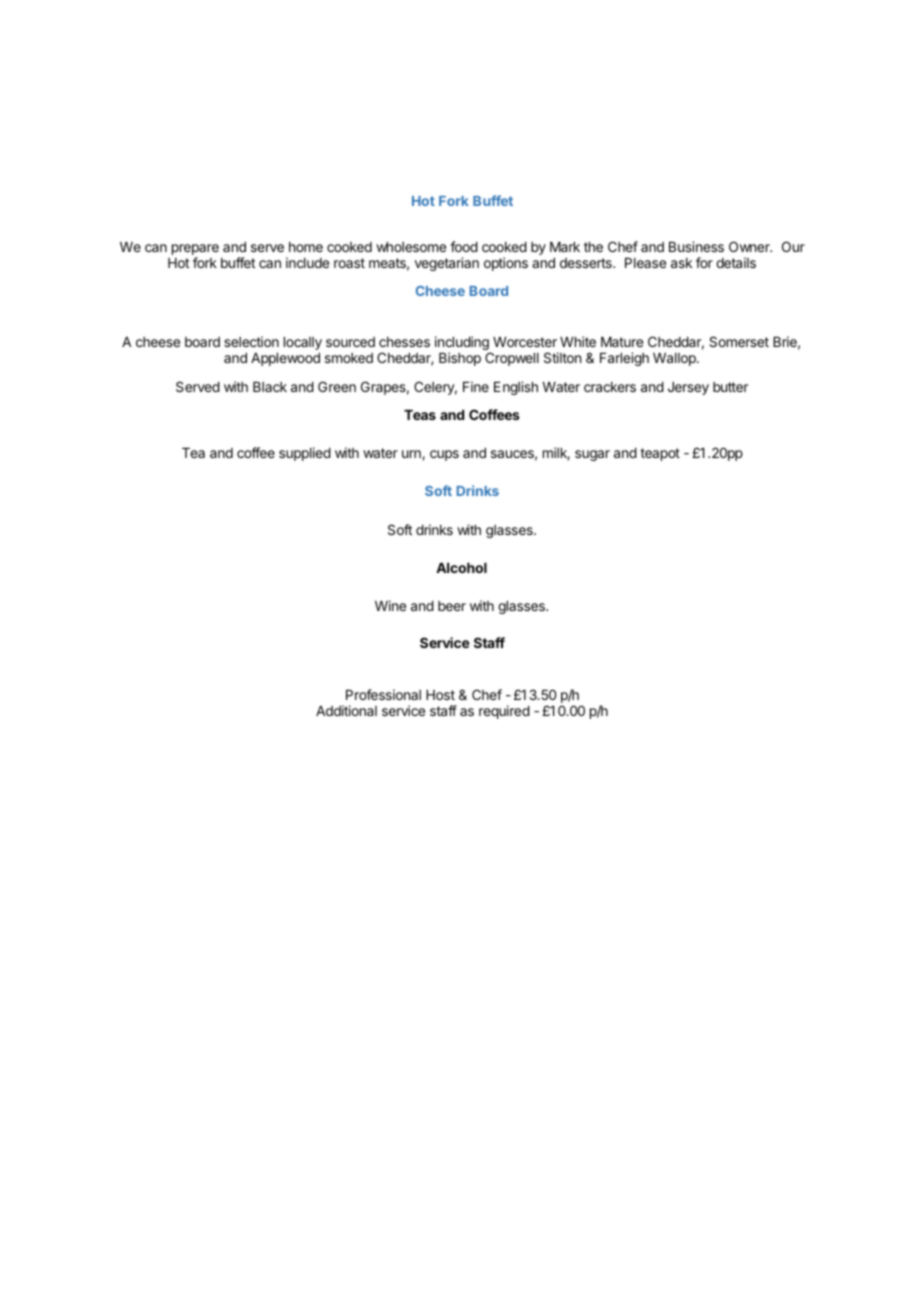  I want to click on vegetarian, so click(447, 264).
